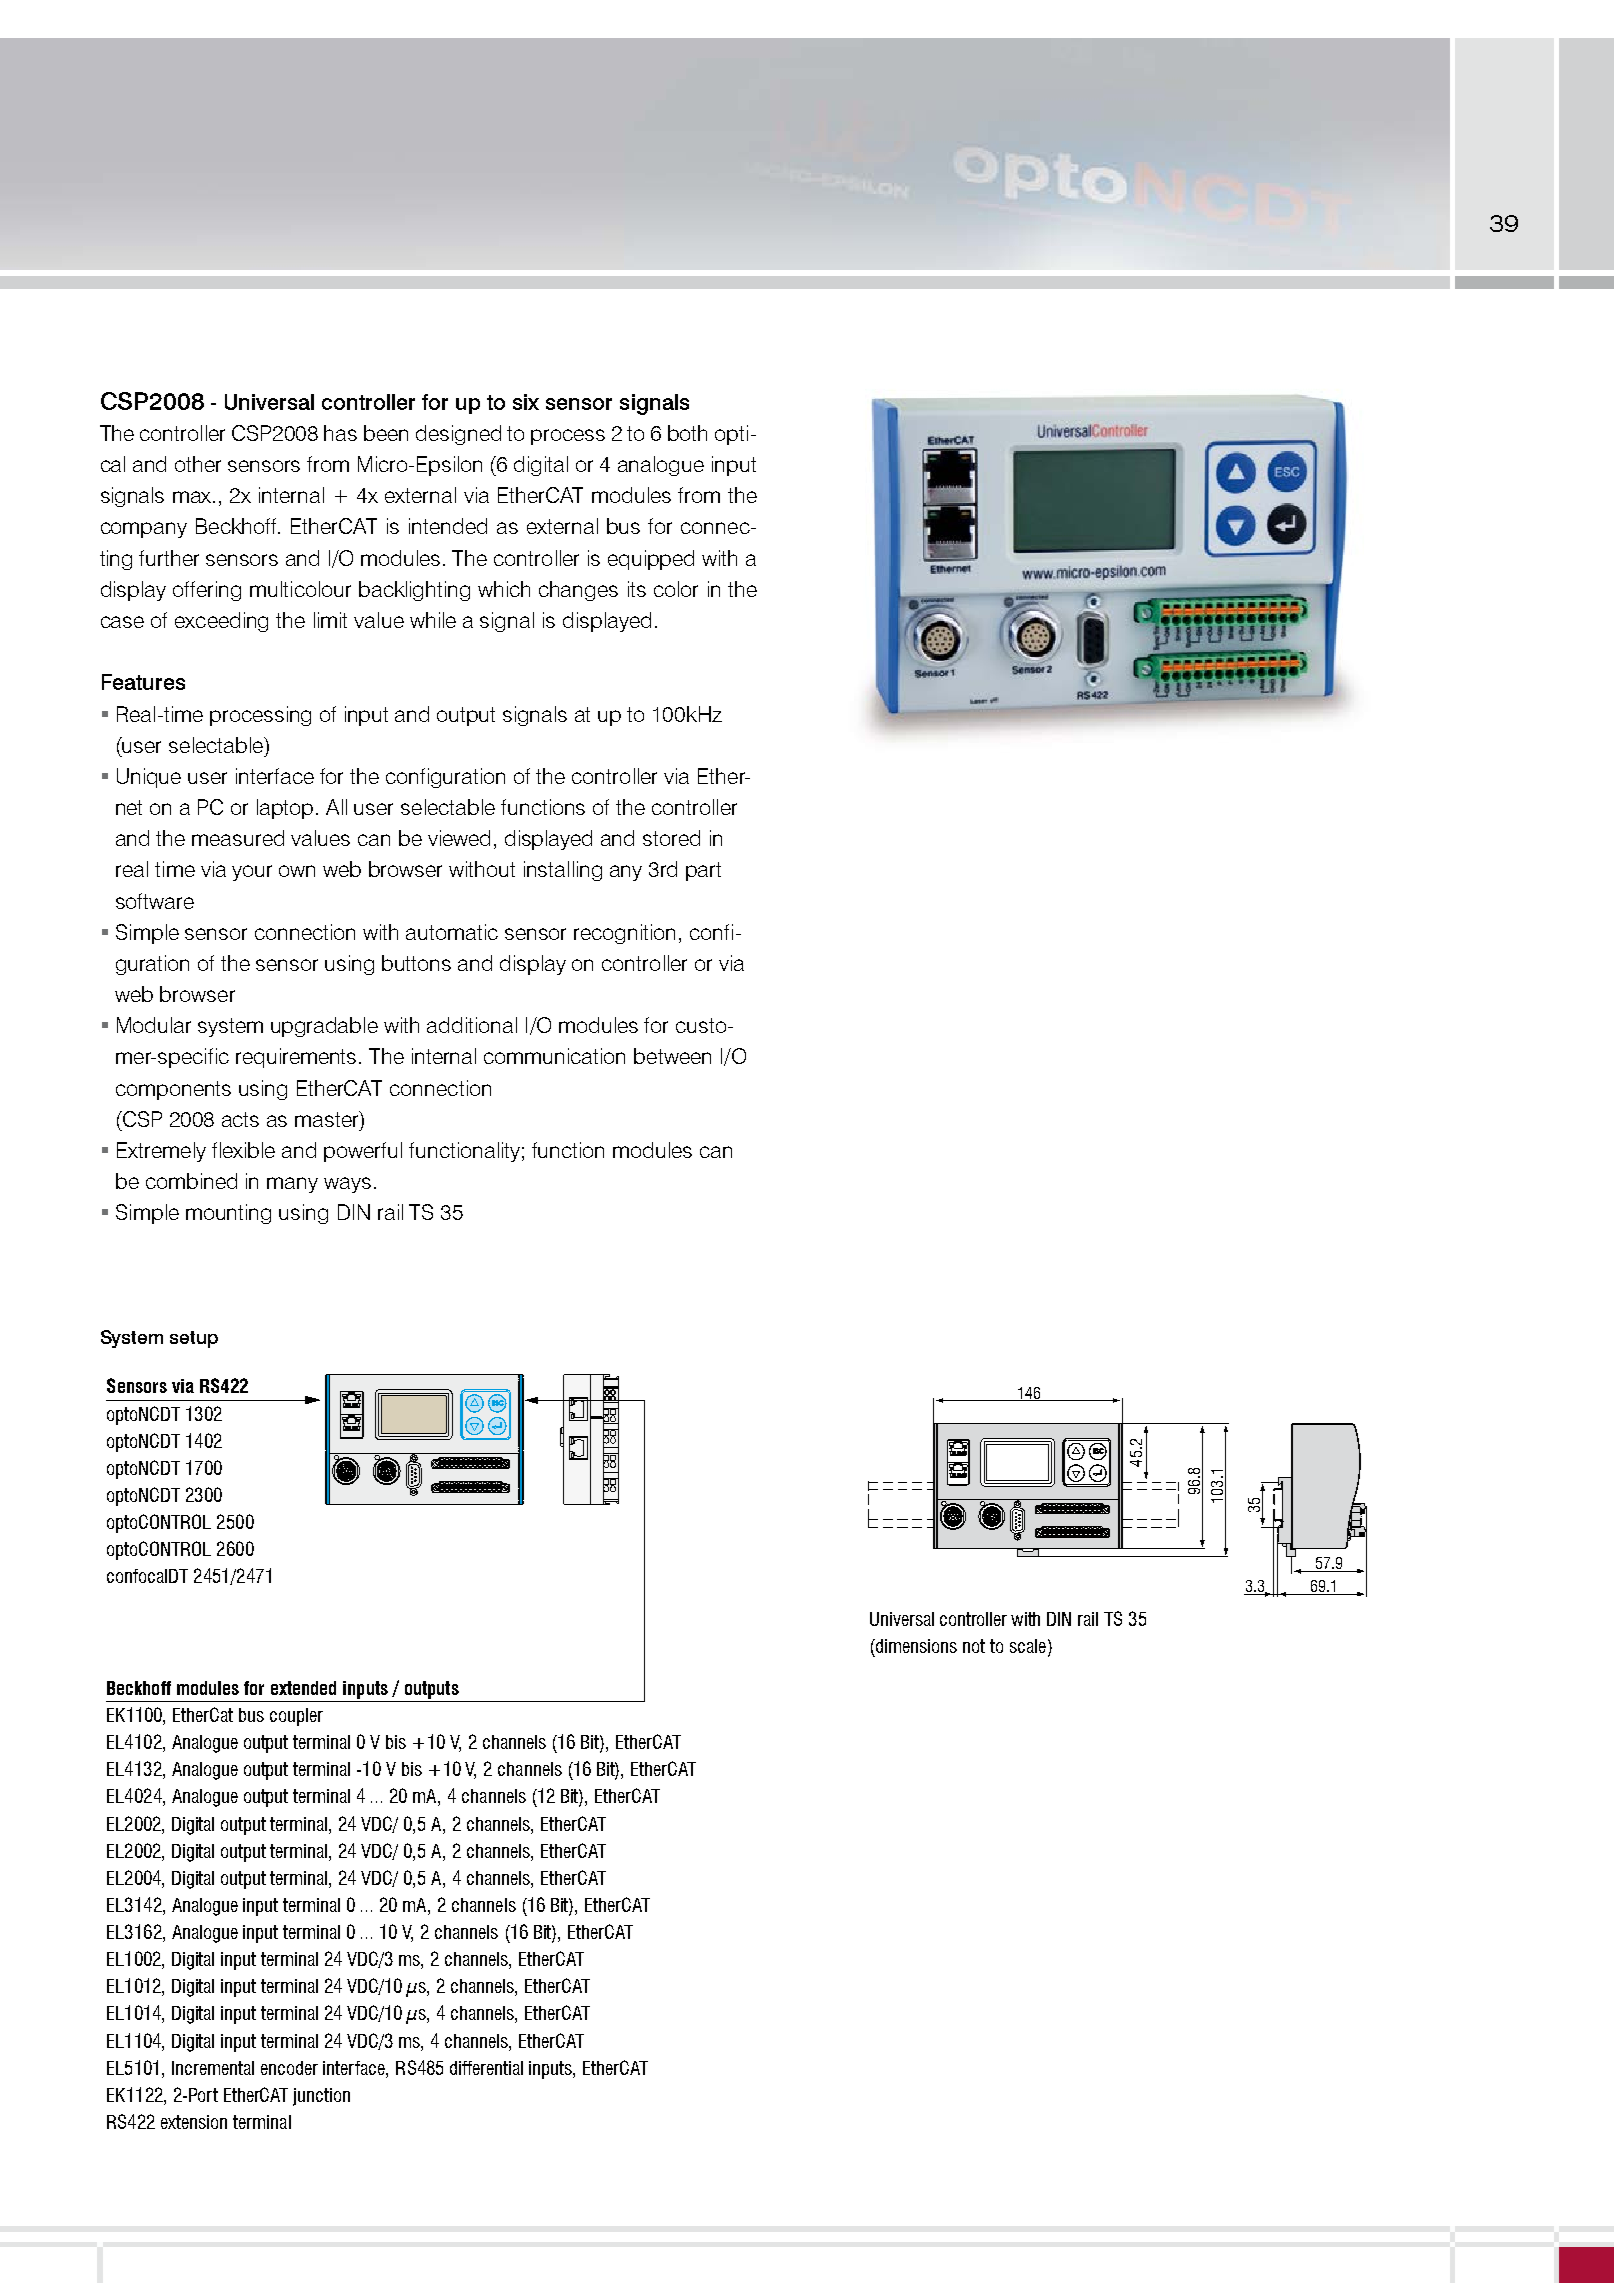 This document has width=1614, height=2283. What do you see at coordinates (687, 433) in the document?
I see `both` at bounding box center [687, 433].
